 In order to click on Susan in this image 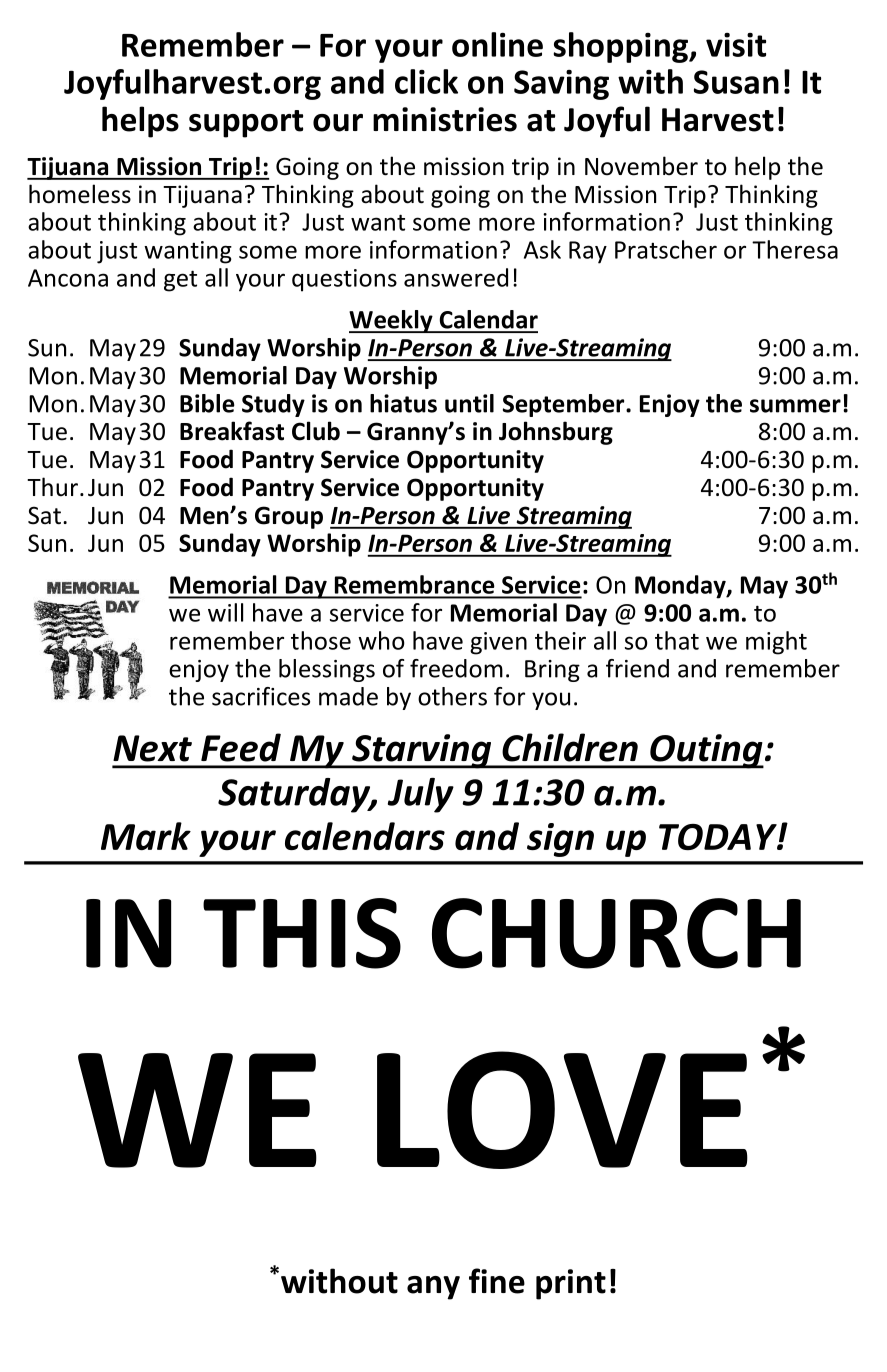, I will do `click(736, 82)`.
